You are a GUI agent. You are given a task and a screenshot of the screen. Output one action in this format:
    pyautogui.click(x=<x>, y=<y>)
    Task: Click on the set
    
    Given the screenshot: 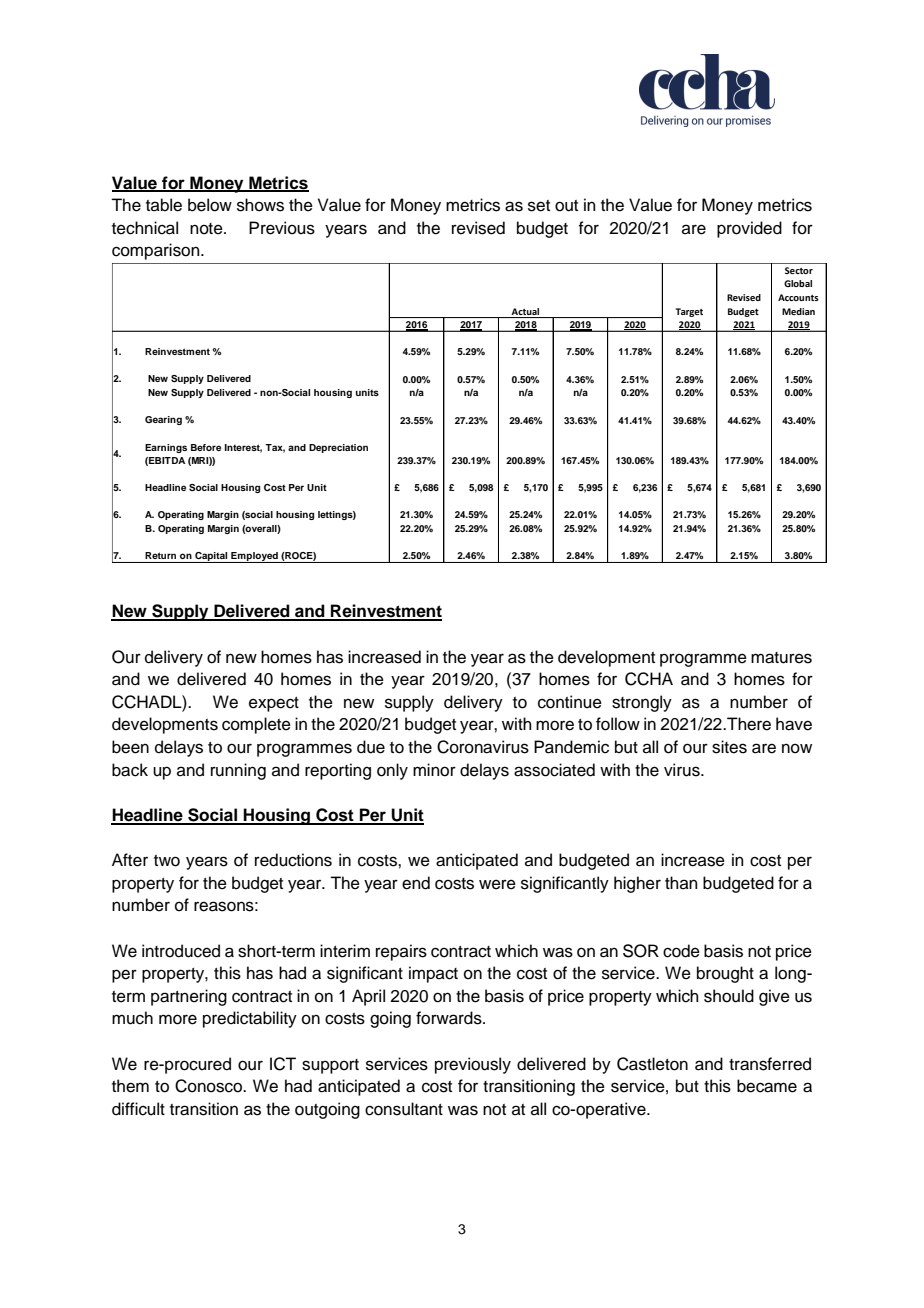 What is the action you would take?
    pyautogui.click(x=539, y=206)
